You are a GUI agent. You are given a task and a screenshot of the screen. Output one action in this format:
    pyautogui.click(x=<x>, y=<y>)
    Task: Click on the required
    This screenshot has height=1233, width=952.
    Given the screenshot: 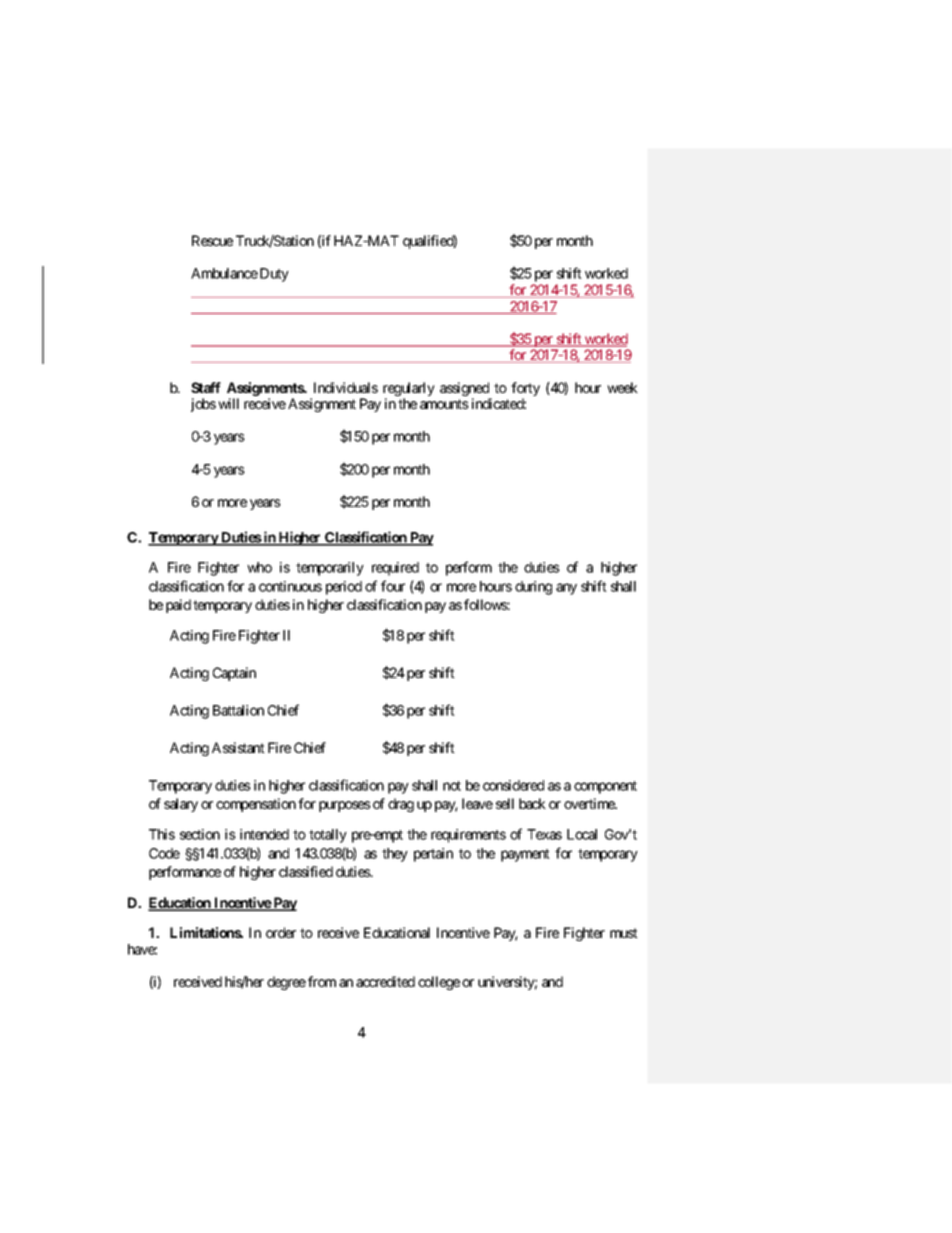 What is the action you would take?
    pyautogui.click(x=395, y=569)
